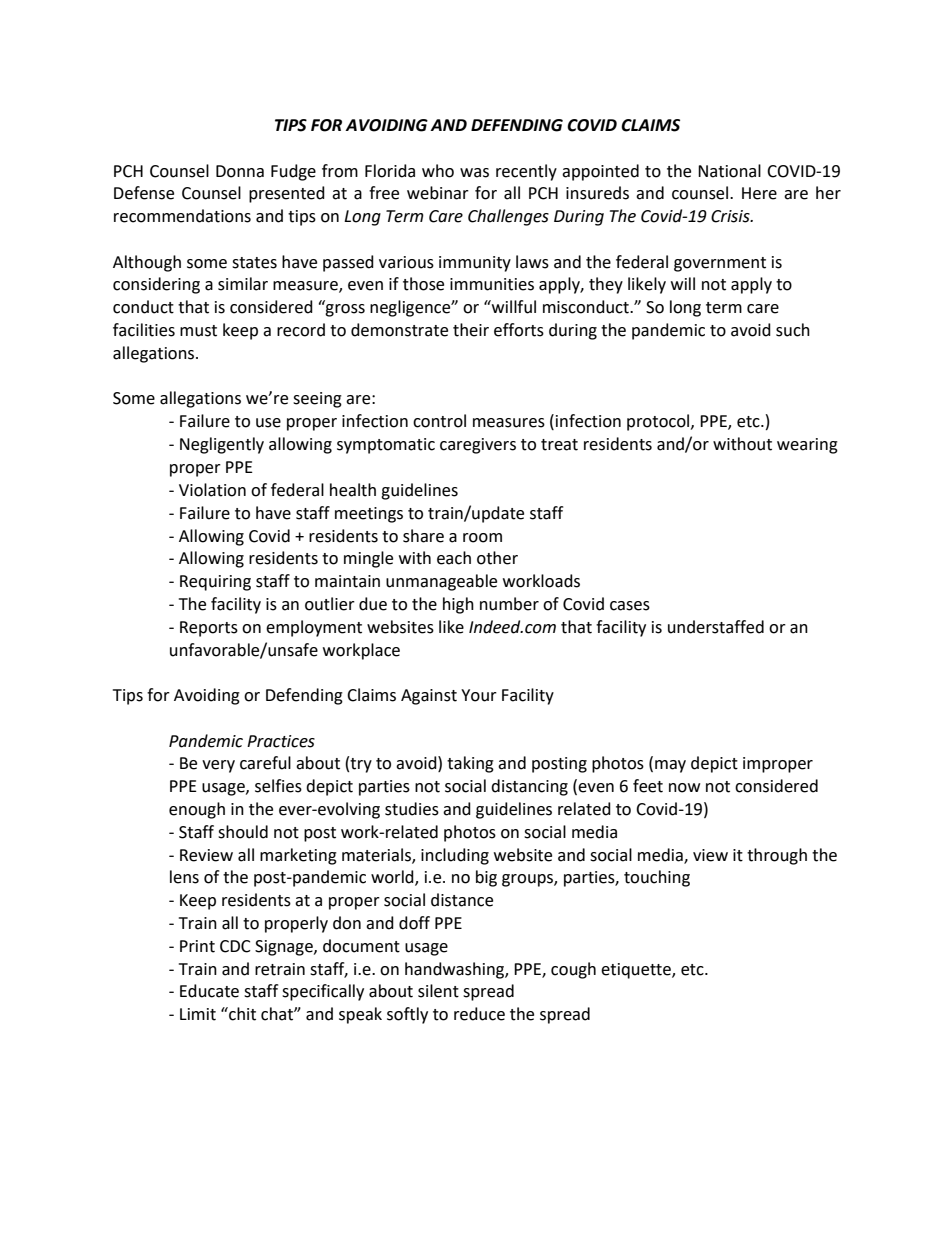  What do you see at coordinates (793, 330) in the image?
I see `such` at bounding box center [793, 330].
